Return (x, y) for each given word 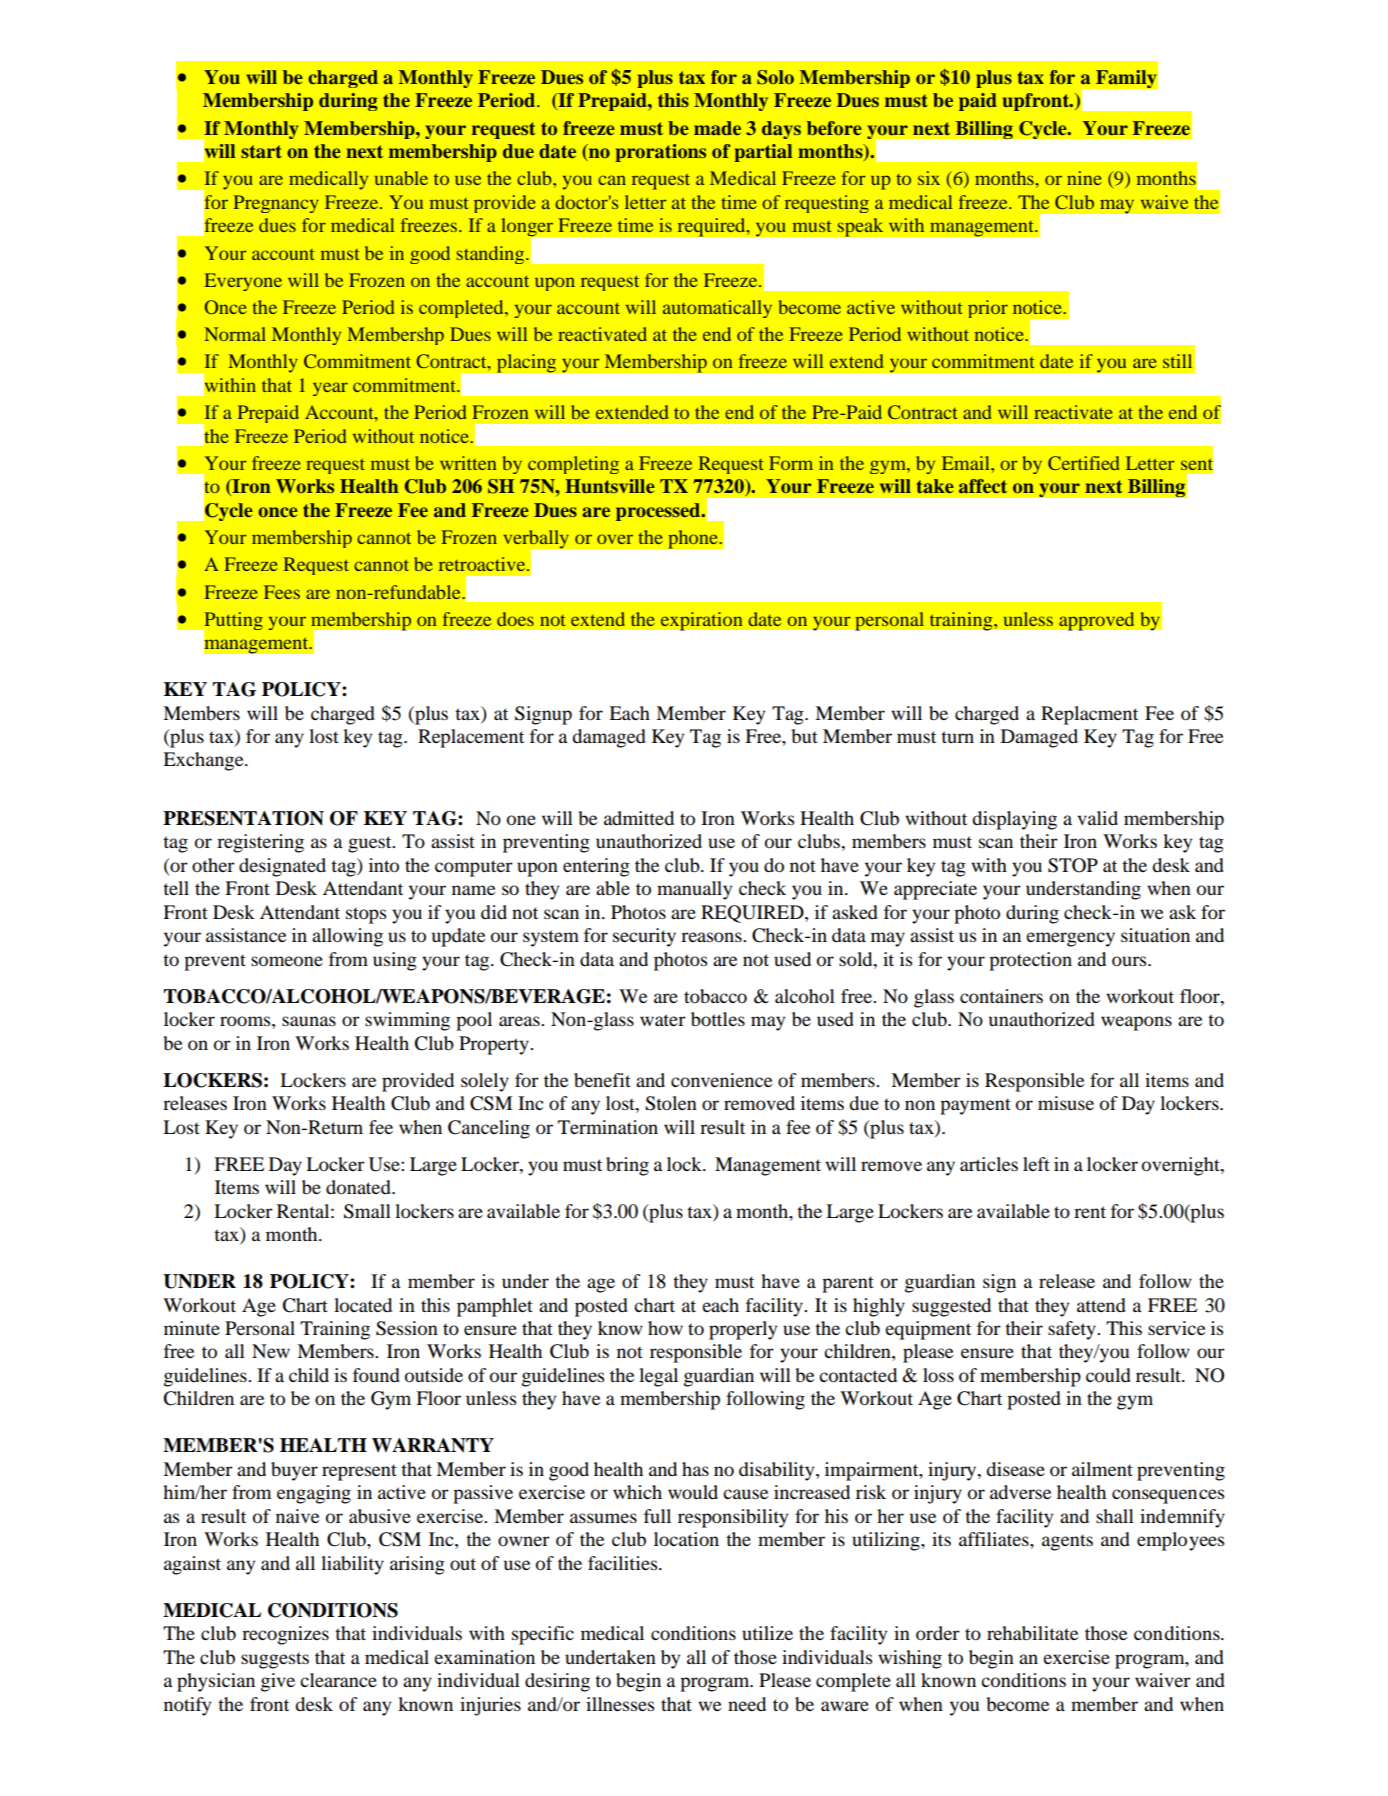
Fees (282, 592)
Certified (1083, 463)
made (717, 128)
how (665, 1328)
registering (260, 843)
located (363, 1305)
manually (694, 890)
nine (1084, 178)
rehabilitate (1032, 1633)
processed (659, 512)
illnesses (620, 1704)
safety (1073, 1330)
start (261, 151)
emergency (1070, 939)
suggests (275, 1660)
